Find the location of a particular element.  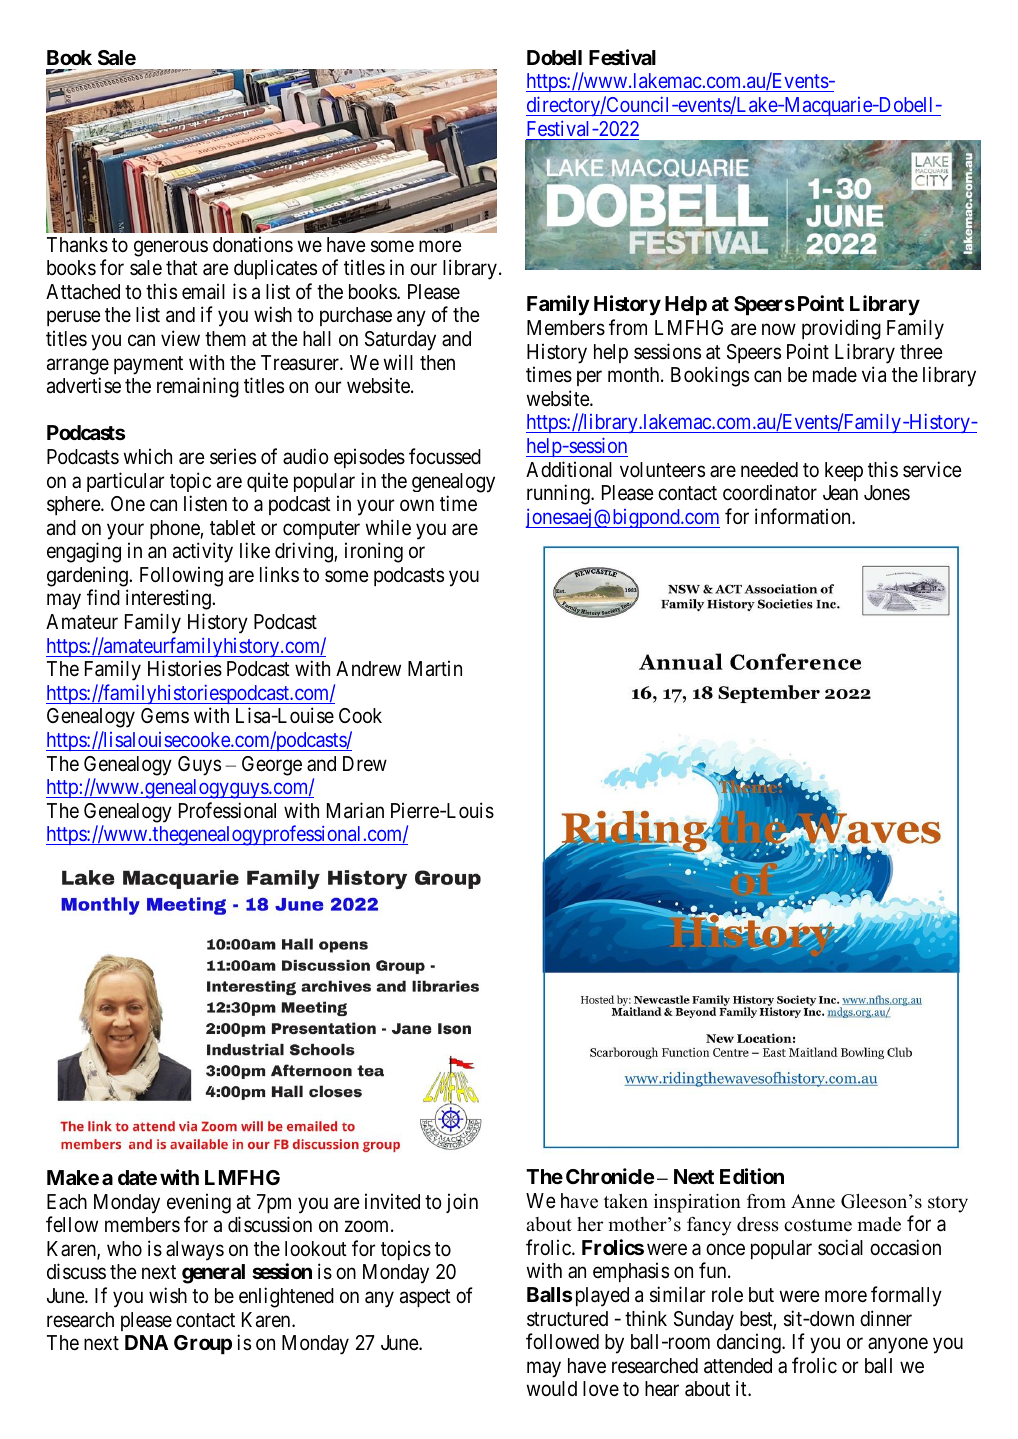

providing is located at coordinates (841, 329).
